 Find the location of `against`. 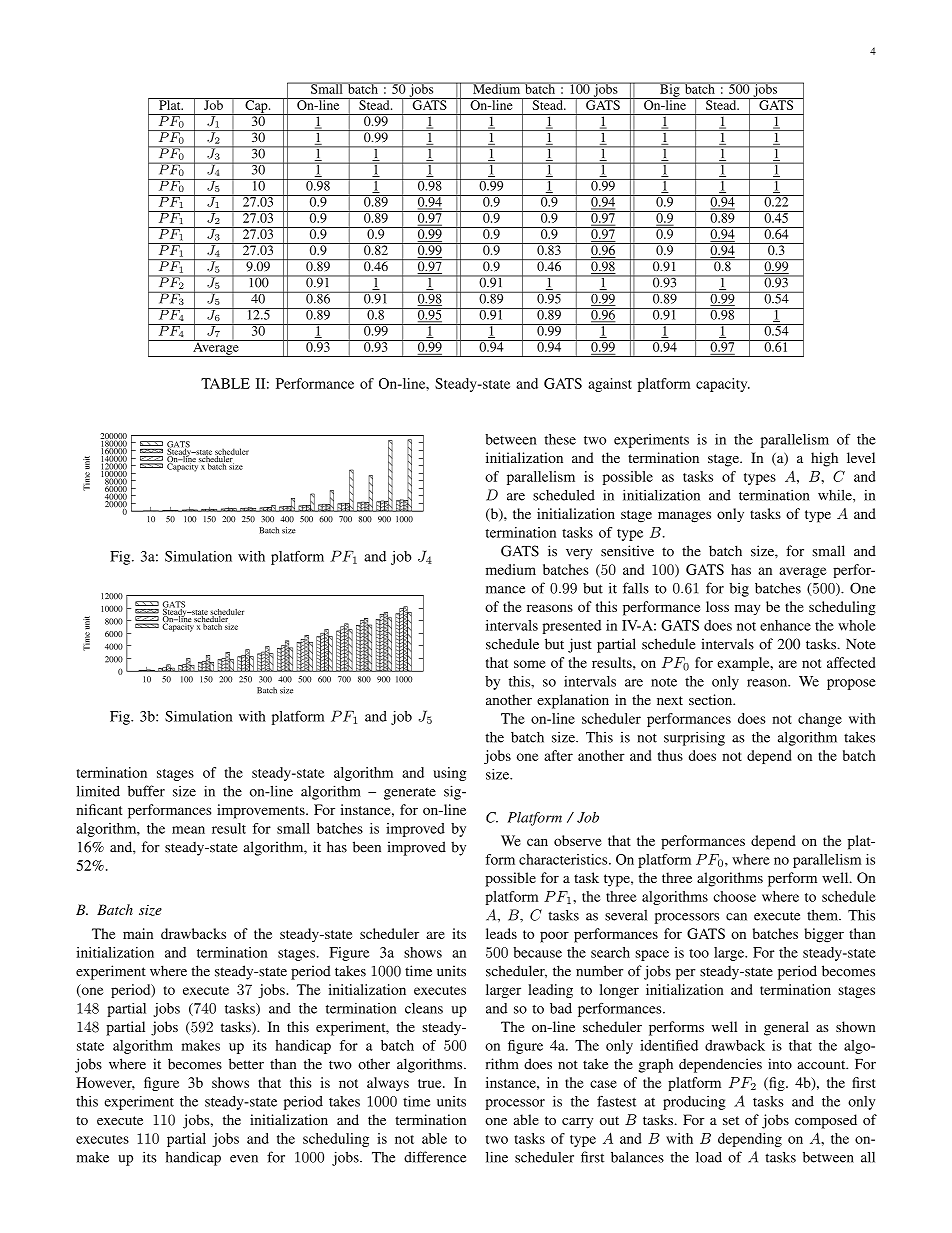

against is located at coordinates (610, 385).
